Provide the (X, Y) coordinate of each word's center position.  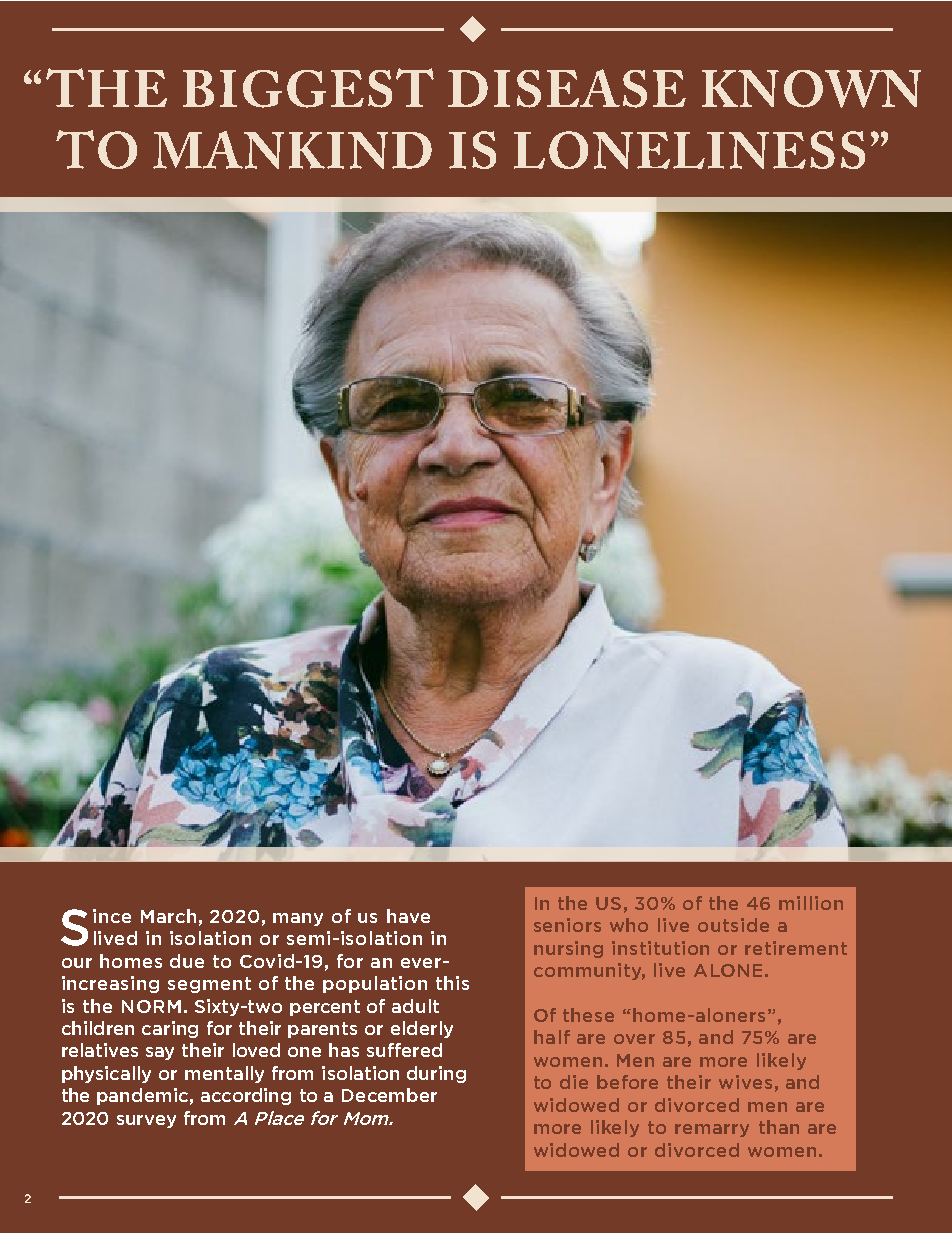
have (408, 916)
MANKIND (292, 150)
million (811, 903)
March (168, 916)
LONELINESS (689, 150)
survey (146, 1121)
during (436, 1074)
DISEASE (567, 88)
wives (745, 1082)
